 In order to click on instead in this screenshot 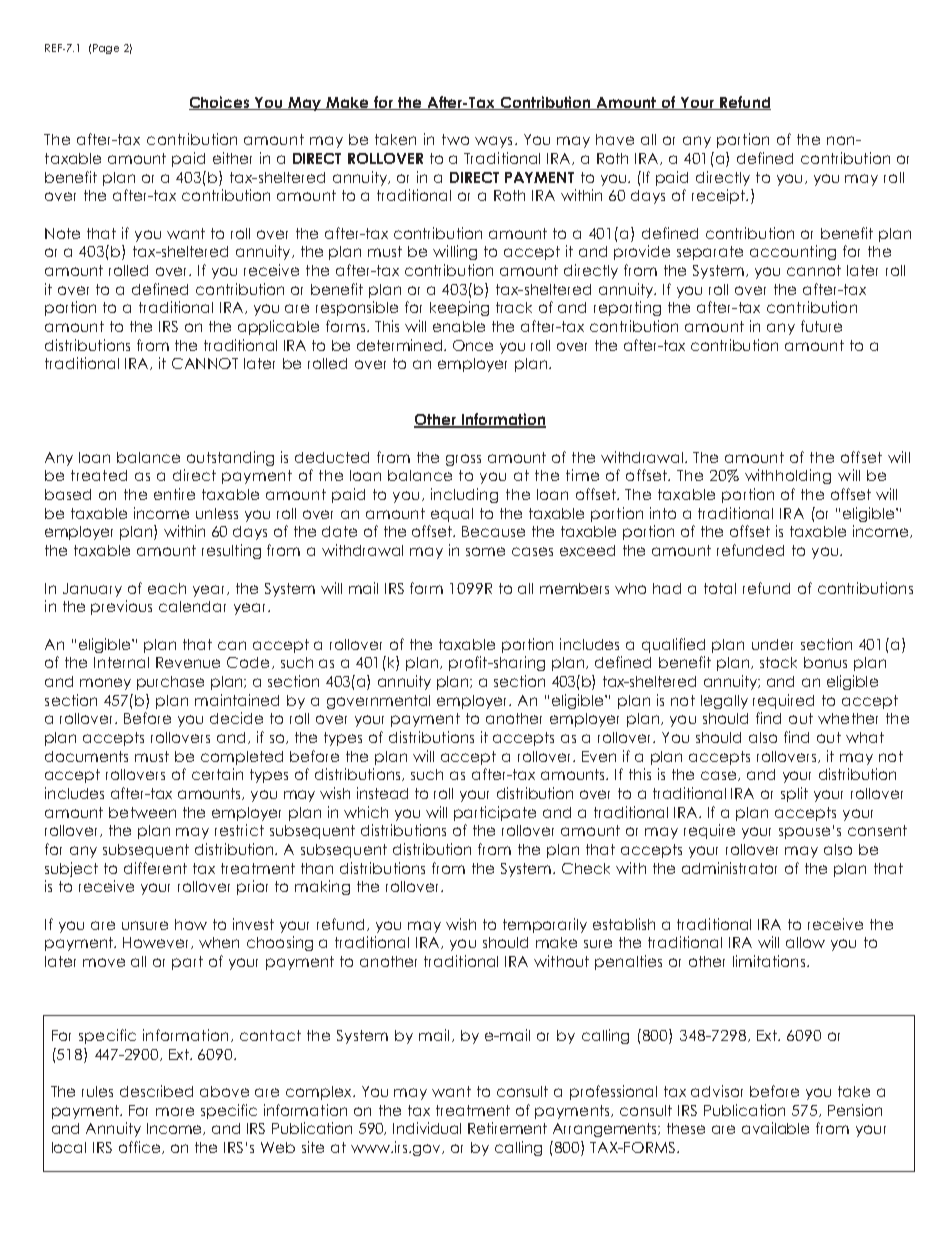, I will do `click(382, 793)`.
